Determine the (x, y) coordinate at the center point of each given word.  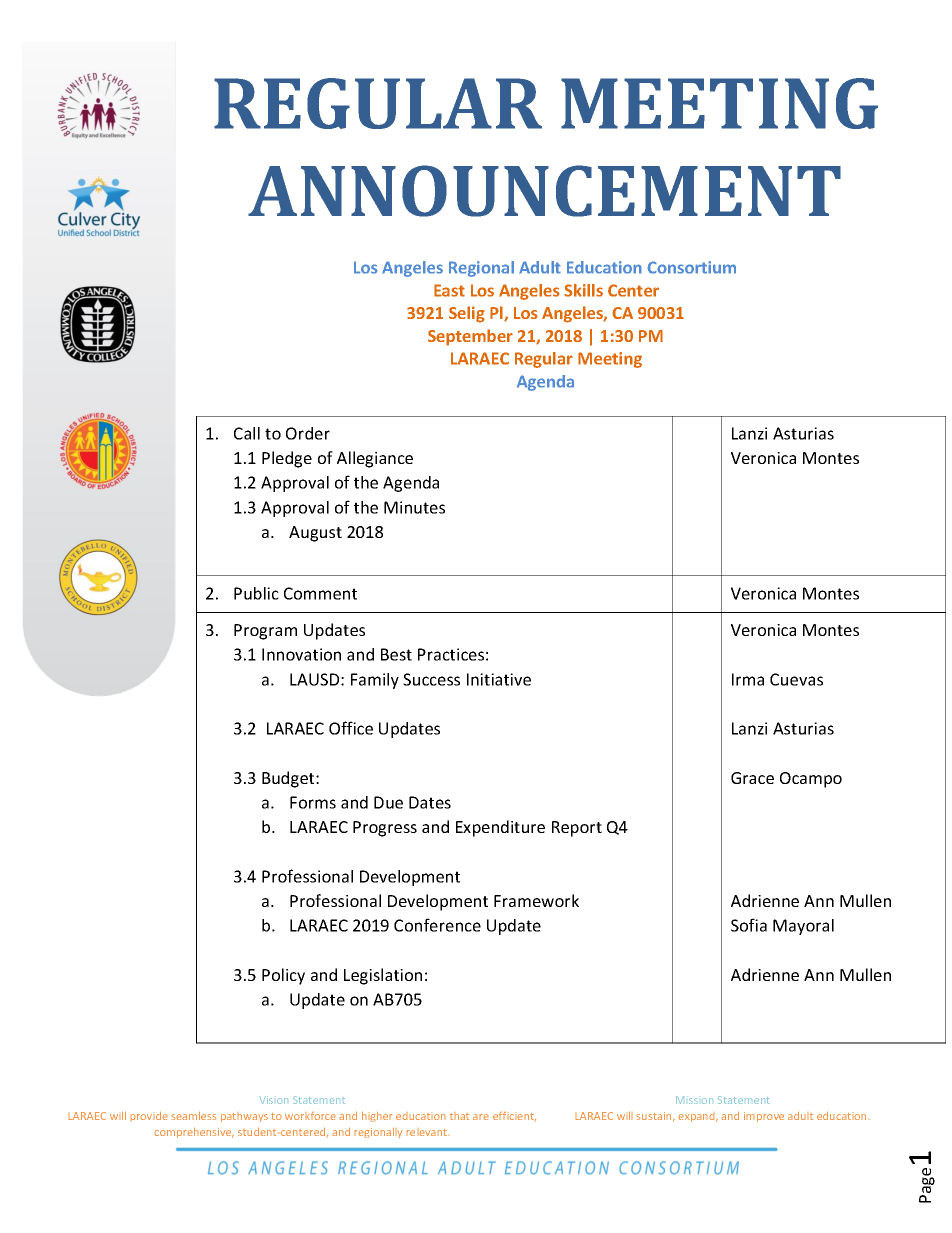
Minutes (414, 507)
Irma (748, 679)
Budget (289, 779)
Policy (283, 976)
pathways (244, 1117)
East (449, 290)
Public (256, 593)
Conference (437, 925)
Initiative (499, 679)
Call (247, 433)
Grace (752, 778)
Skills (583, 290)
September (470, 337)
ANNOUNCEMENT (544, 191)
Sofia (749, 925)
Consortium (691, 267)
